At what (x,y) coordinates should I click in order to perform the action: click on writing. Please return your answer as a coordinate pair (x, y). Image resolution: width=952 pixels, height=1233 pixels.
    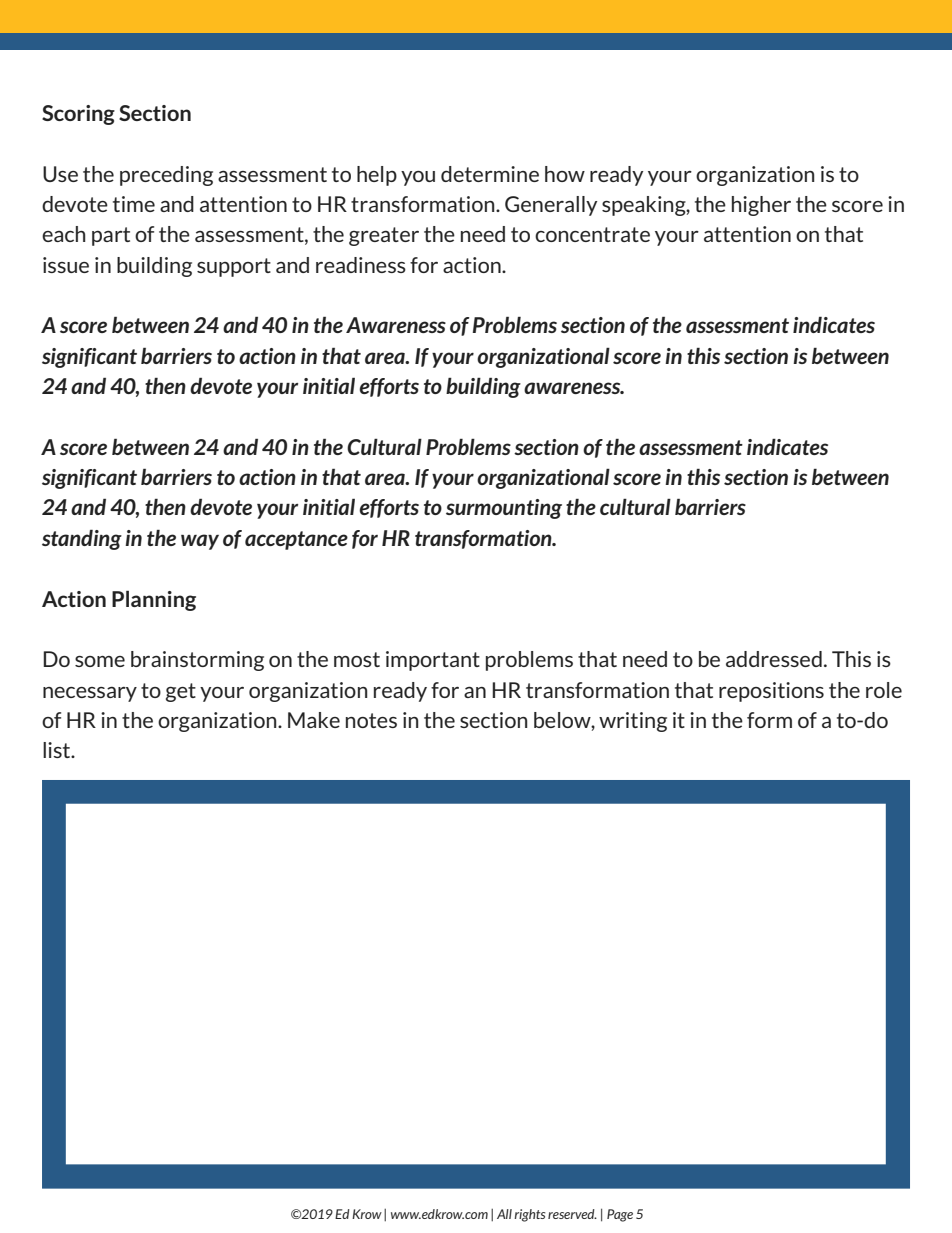
    Looking at the image, I should click on (633, 722).
